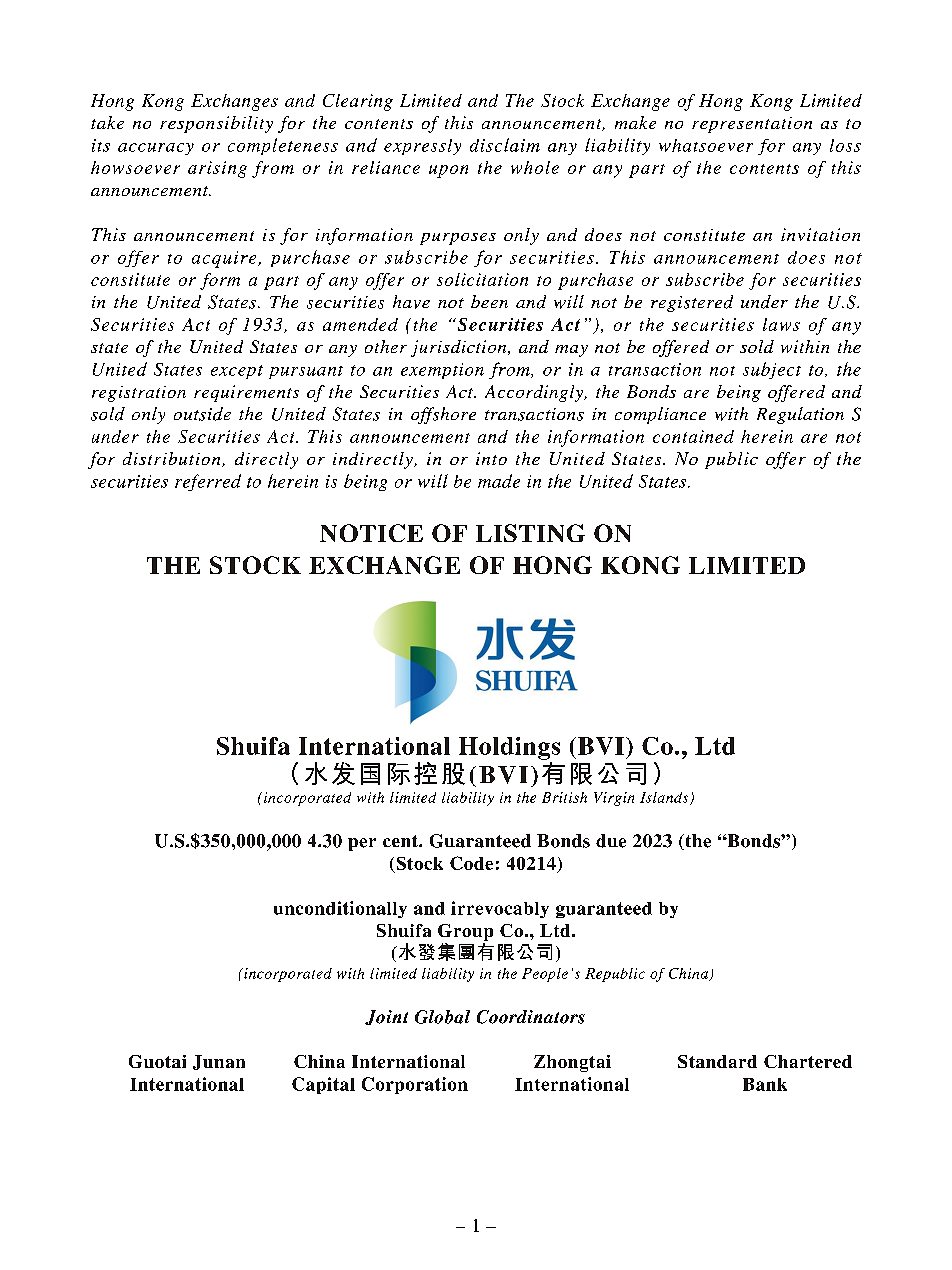 This screenshot has height=1270, width=952. What do you see at coordinates (717, 1061) in the screenshot?
I see `Standard` at bounding box center [717, 1061].
